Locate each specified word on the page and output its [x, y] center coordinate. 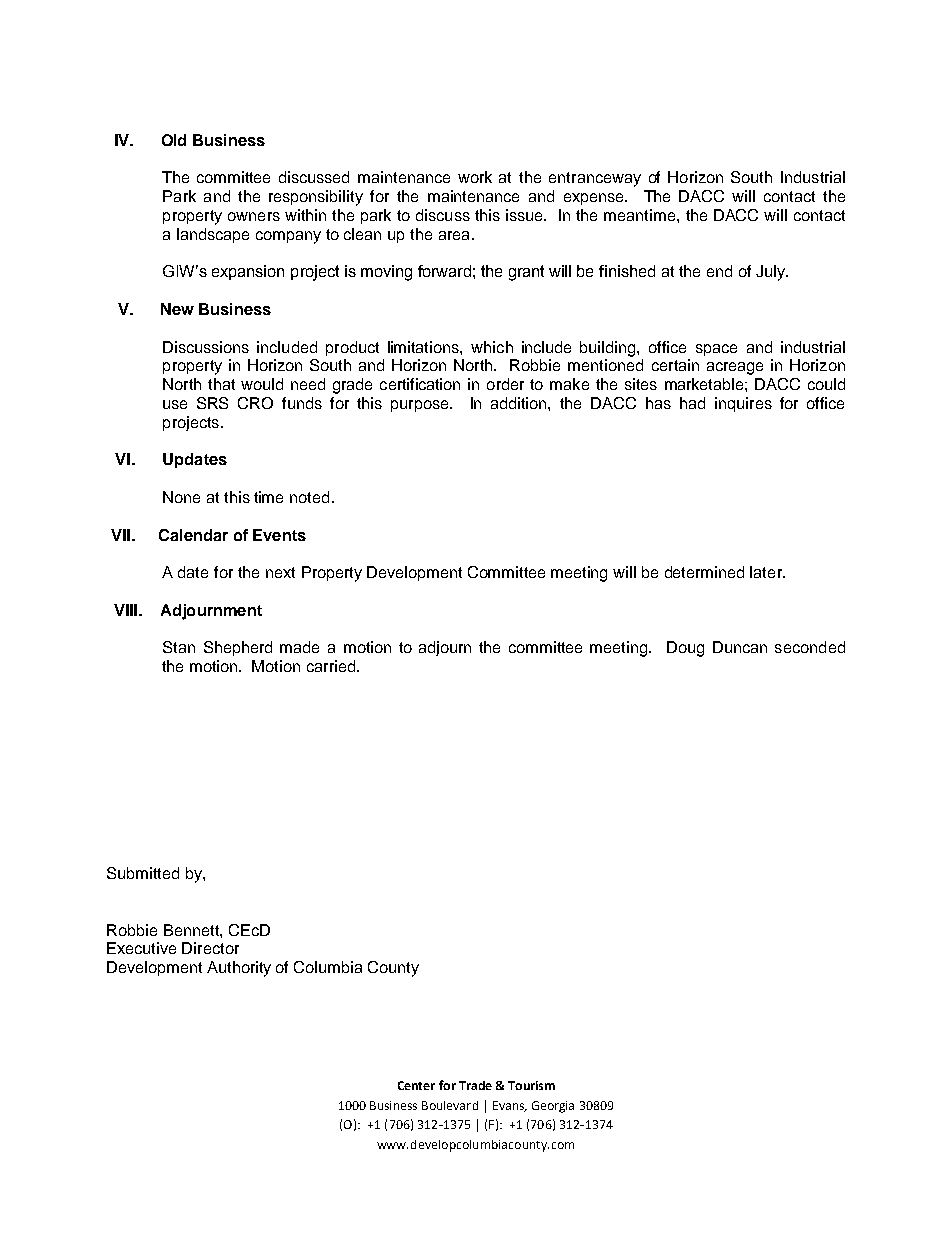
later [767, 572]
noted [309, 497]
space [716, 350]
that [221, 384]
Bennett [192, 930]
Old [174, 140]
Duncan [740, 647]
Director [210, 948]
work [475, 177]
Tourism [531, 1085]
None [181, 497]
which [492, 347]
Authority [239, 969]
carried [331, 666]
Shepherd [238, 648]
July [772, 273]
